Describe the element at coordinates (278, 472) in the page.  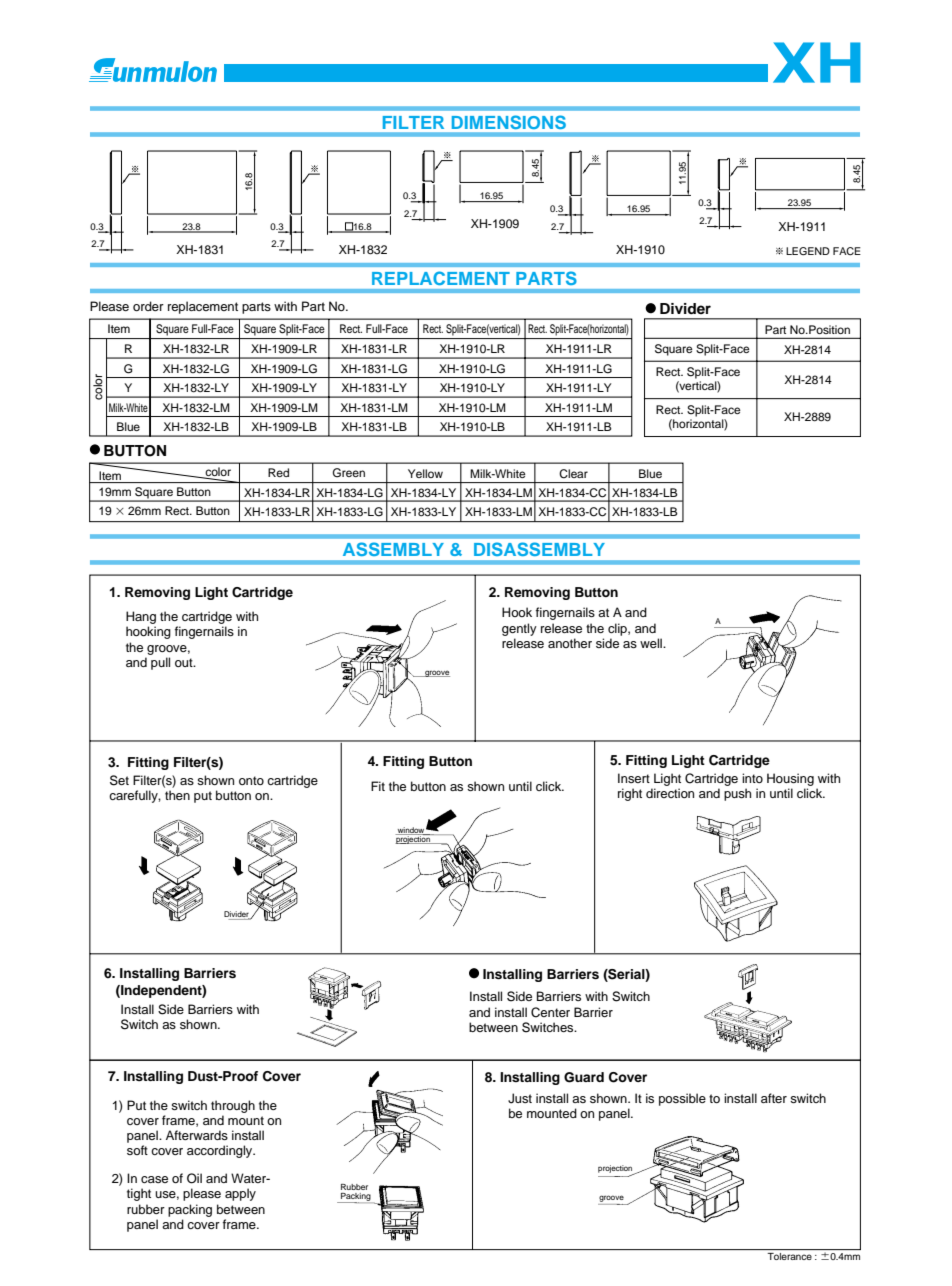
I see `Red` at that location.
